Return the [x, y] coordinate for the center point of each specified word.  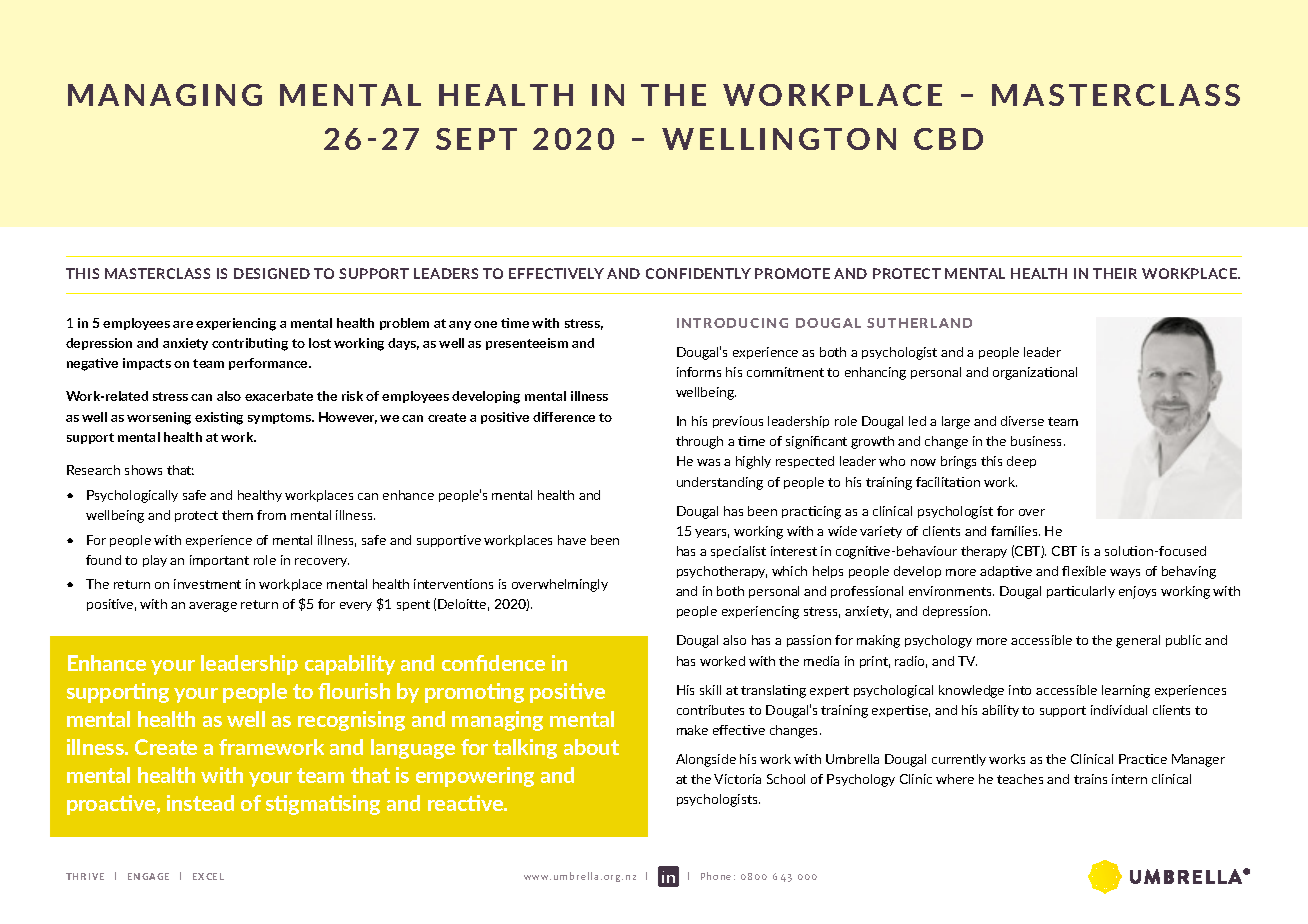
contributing [250, 344]
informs [699, 372]
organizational [1035, 373]
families [1015, 531]
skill [710, 690]
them [237, 515]
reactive [467, 803]
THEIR [1115, 273]
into [1020, 690]
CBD [948, 139]
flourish [354, 691]
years [712, 533]
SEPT [476, 139]
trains [1090, 779]
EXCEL [208, 876]
